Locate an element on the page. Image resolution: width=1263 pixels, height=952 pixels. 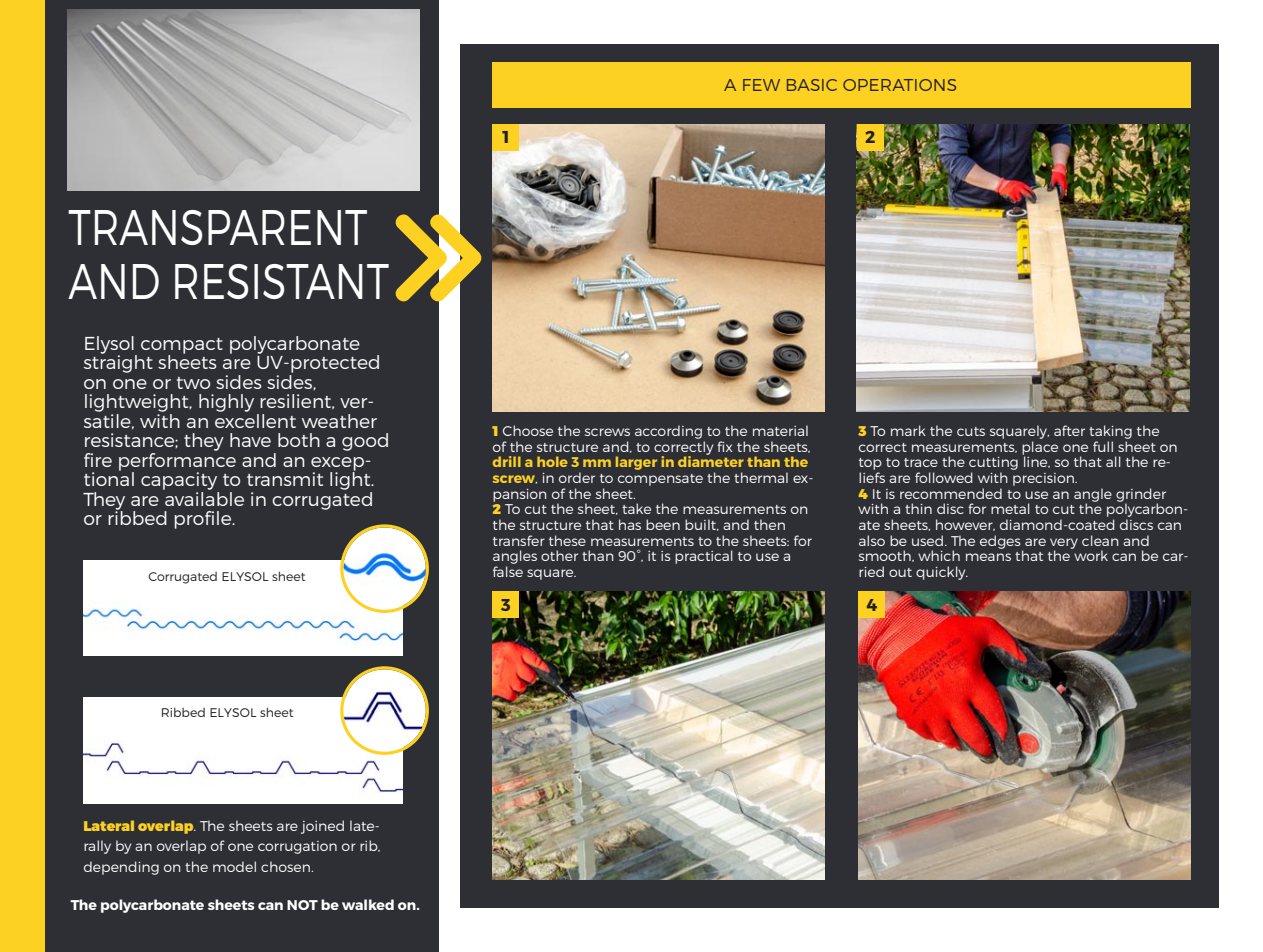
according is located at coordinates (668, 432).
